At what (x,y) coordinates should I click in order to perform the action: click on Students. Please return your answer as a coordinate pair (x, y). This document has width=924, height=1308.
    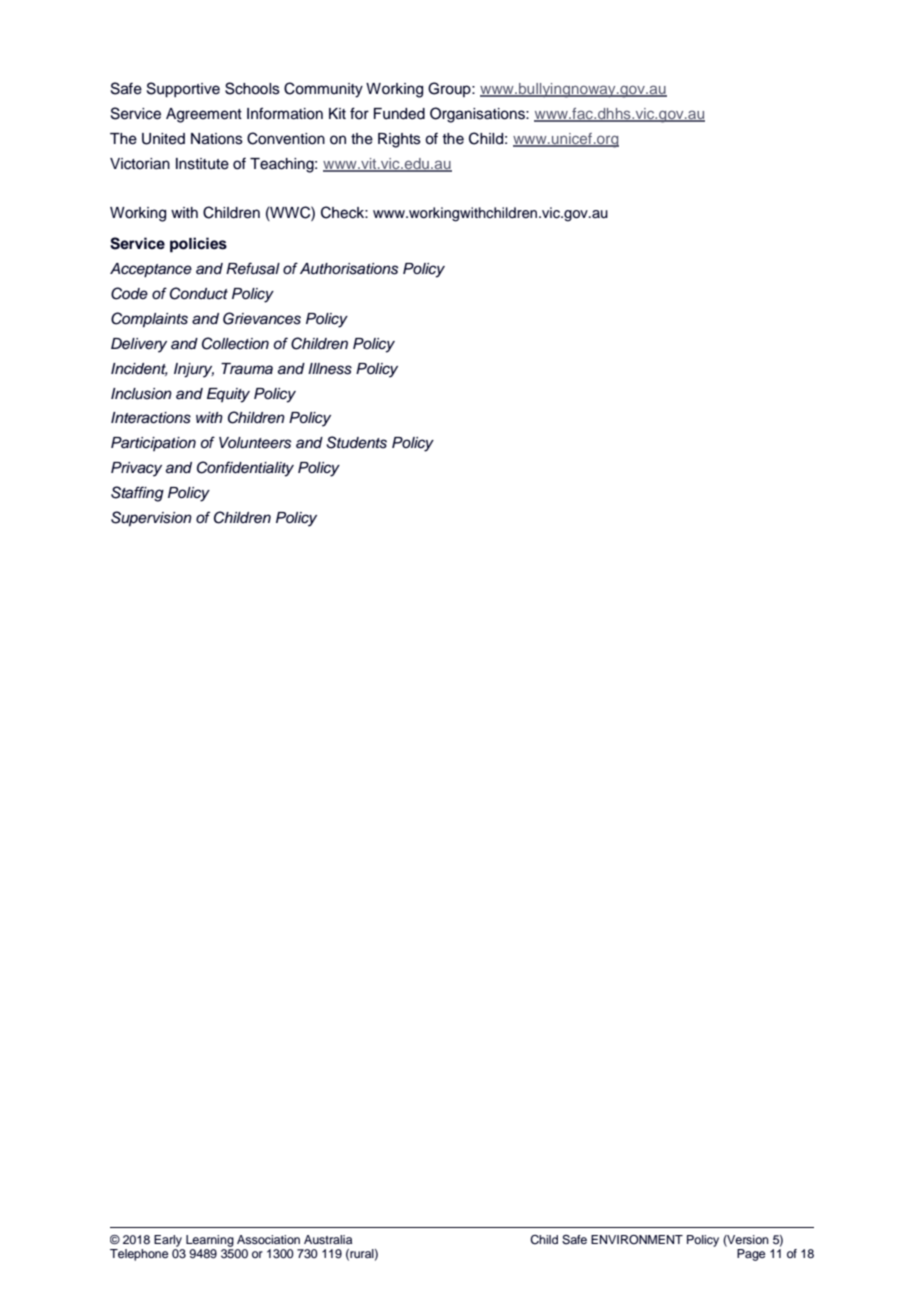
    Looking at the image, I should click on (356, 442).
